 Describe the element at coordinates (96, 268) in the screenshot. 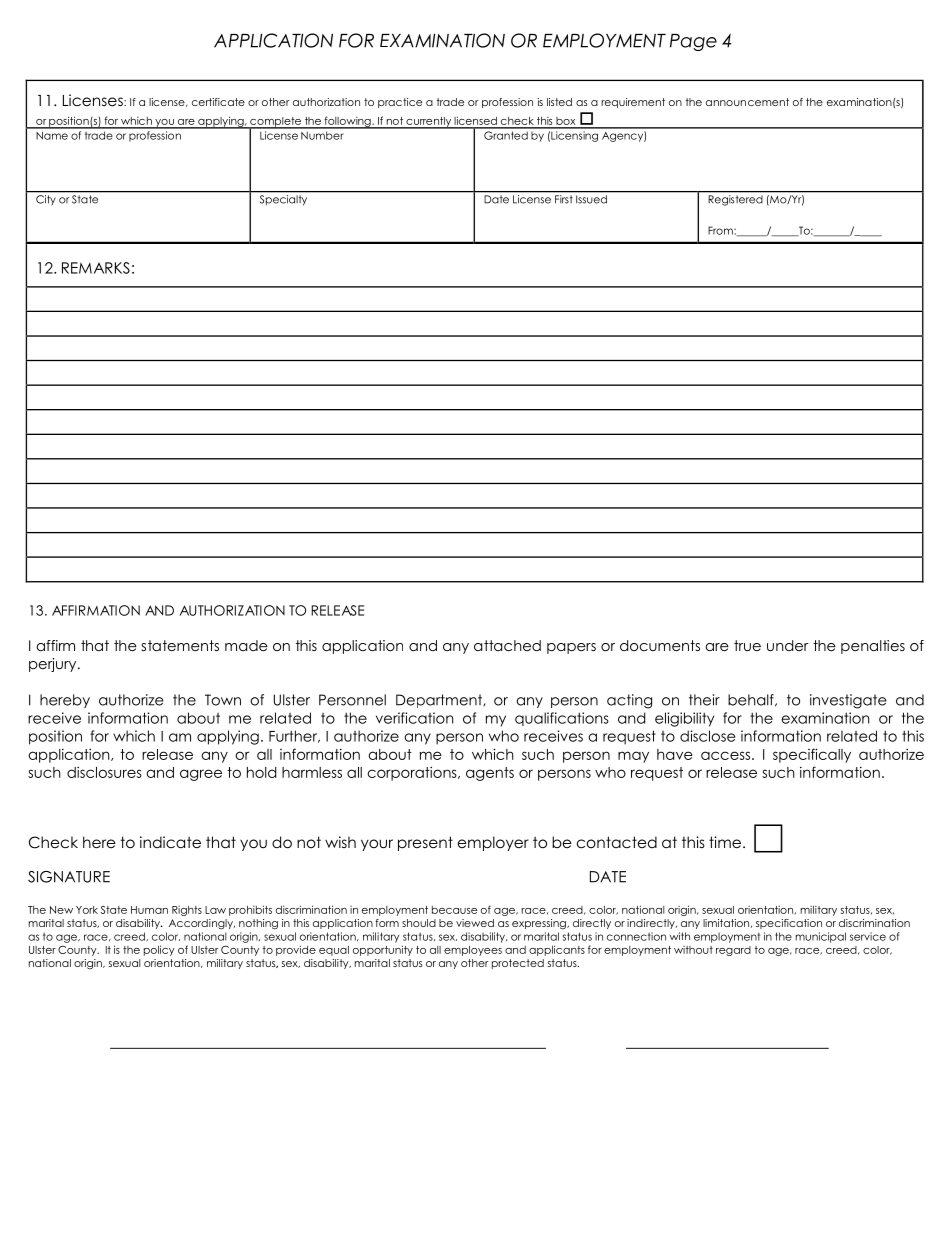

I see `REMARKS` at that location.
